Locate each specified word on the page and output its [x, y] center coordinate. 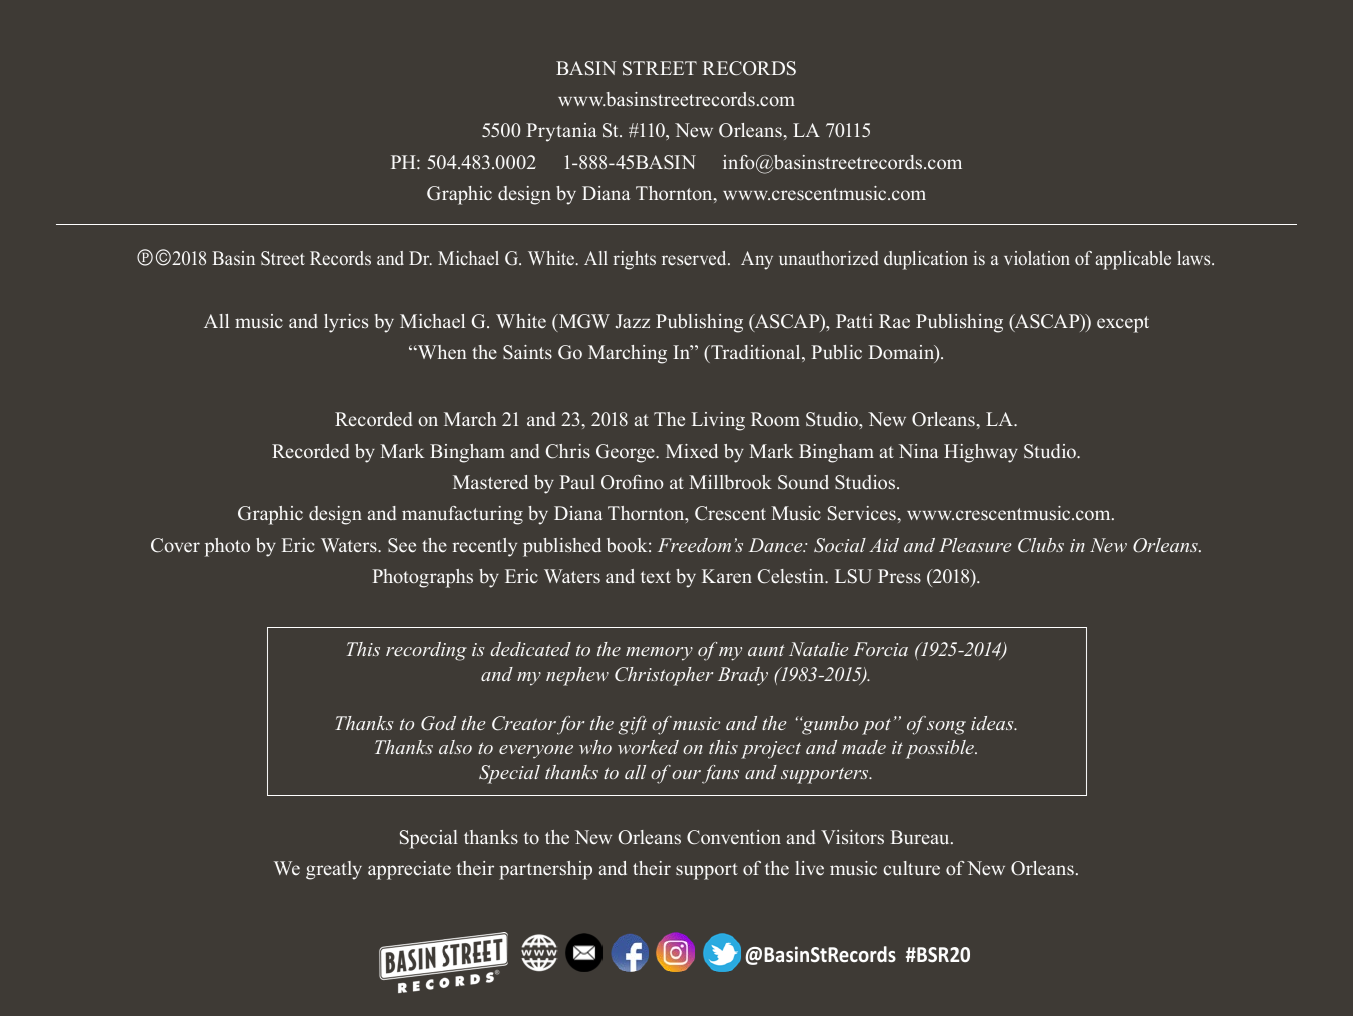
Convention [734, 837]
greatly [334, 870]
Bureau [921, 837]
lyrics [346, 323]
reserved [695, 258]
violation [1037, 258]
